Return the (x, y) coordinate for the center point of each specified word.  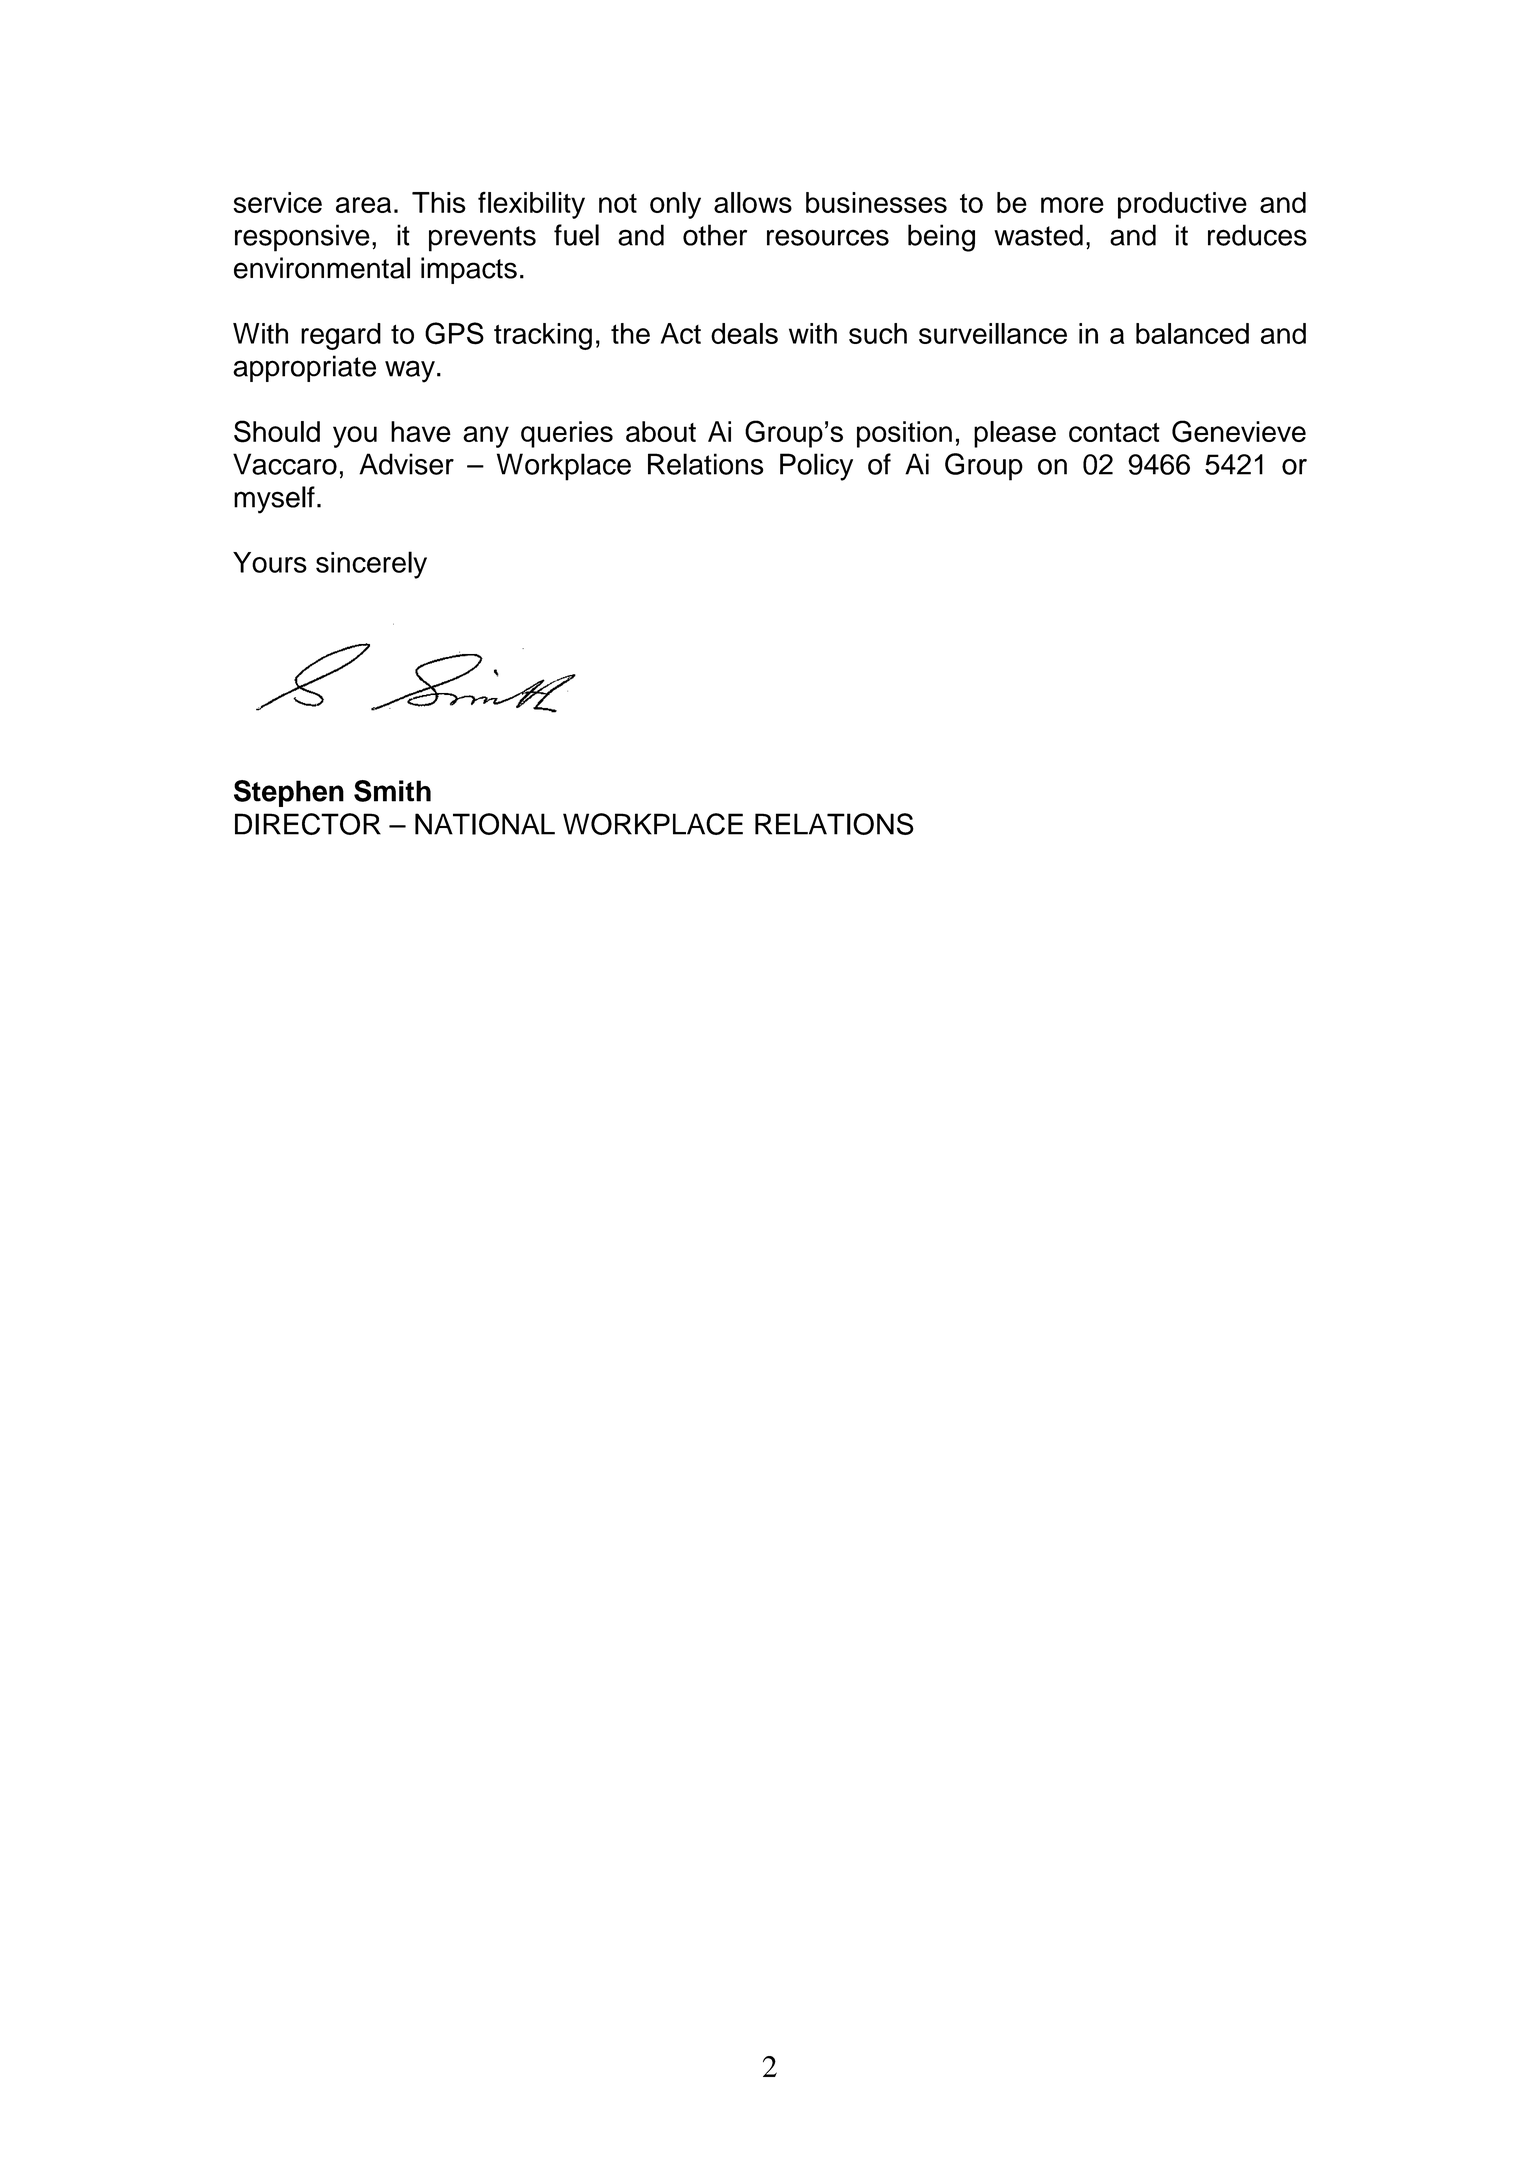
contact (1114, 432)
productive (1182, 205)
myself (274, 500)
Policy (816, 467)
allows (753, 202)
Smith (392, 791)
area (363, 205)
